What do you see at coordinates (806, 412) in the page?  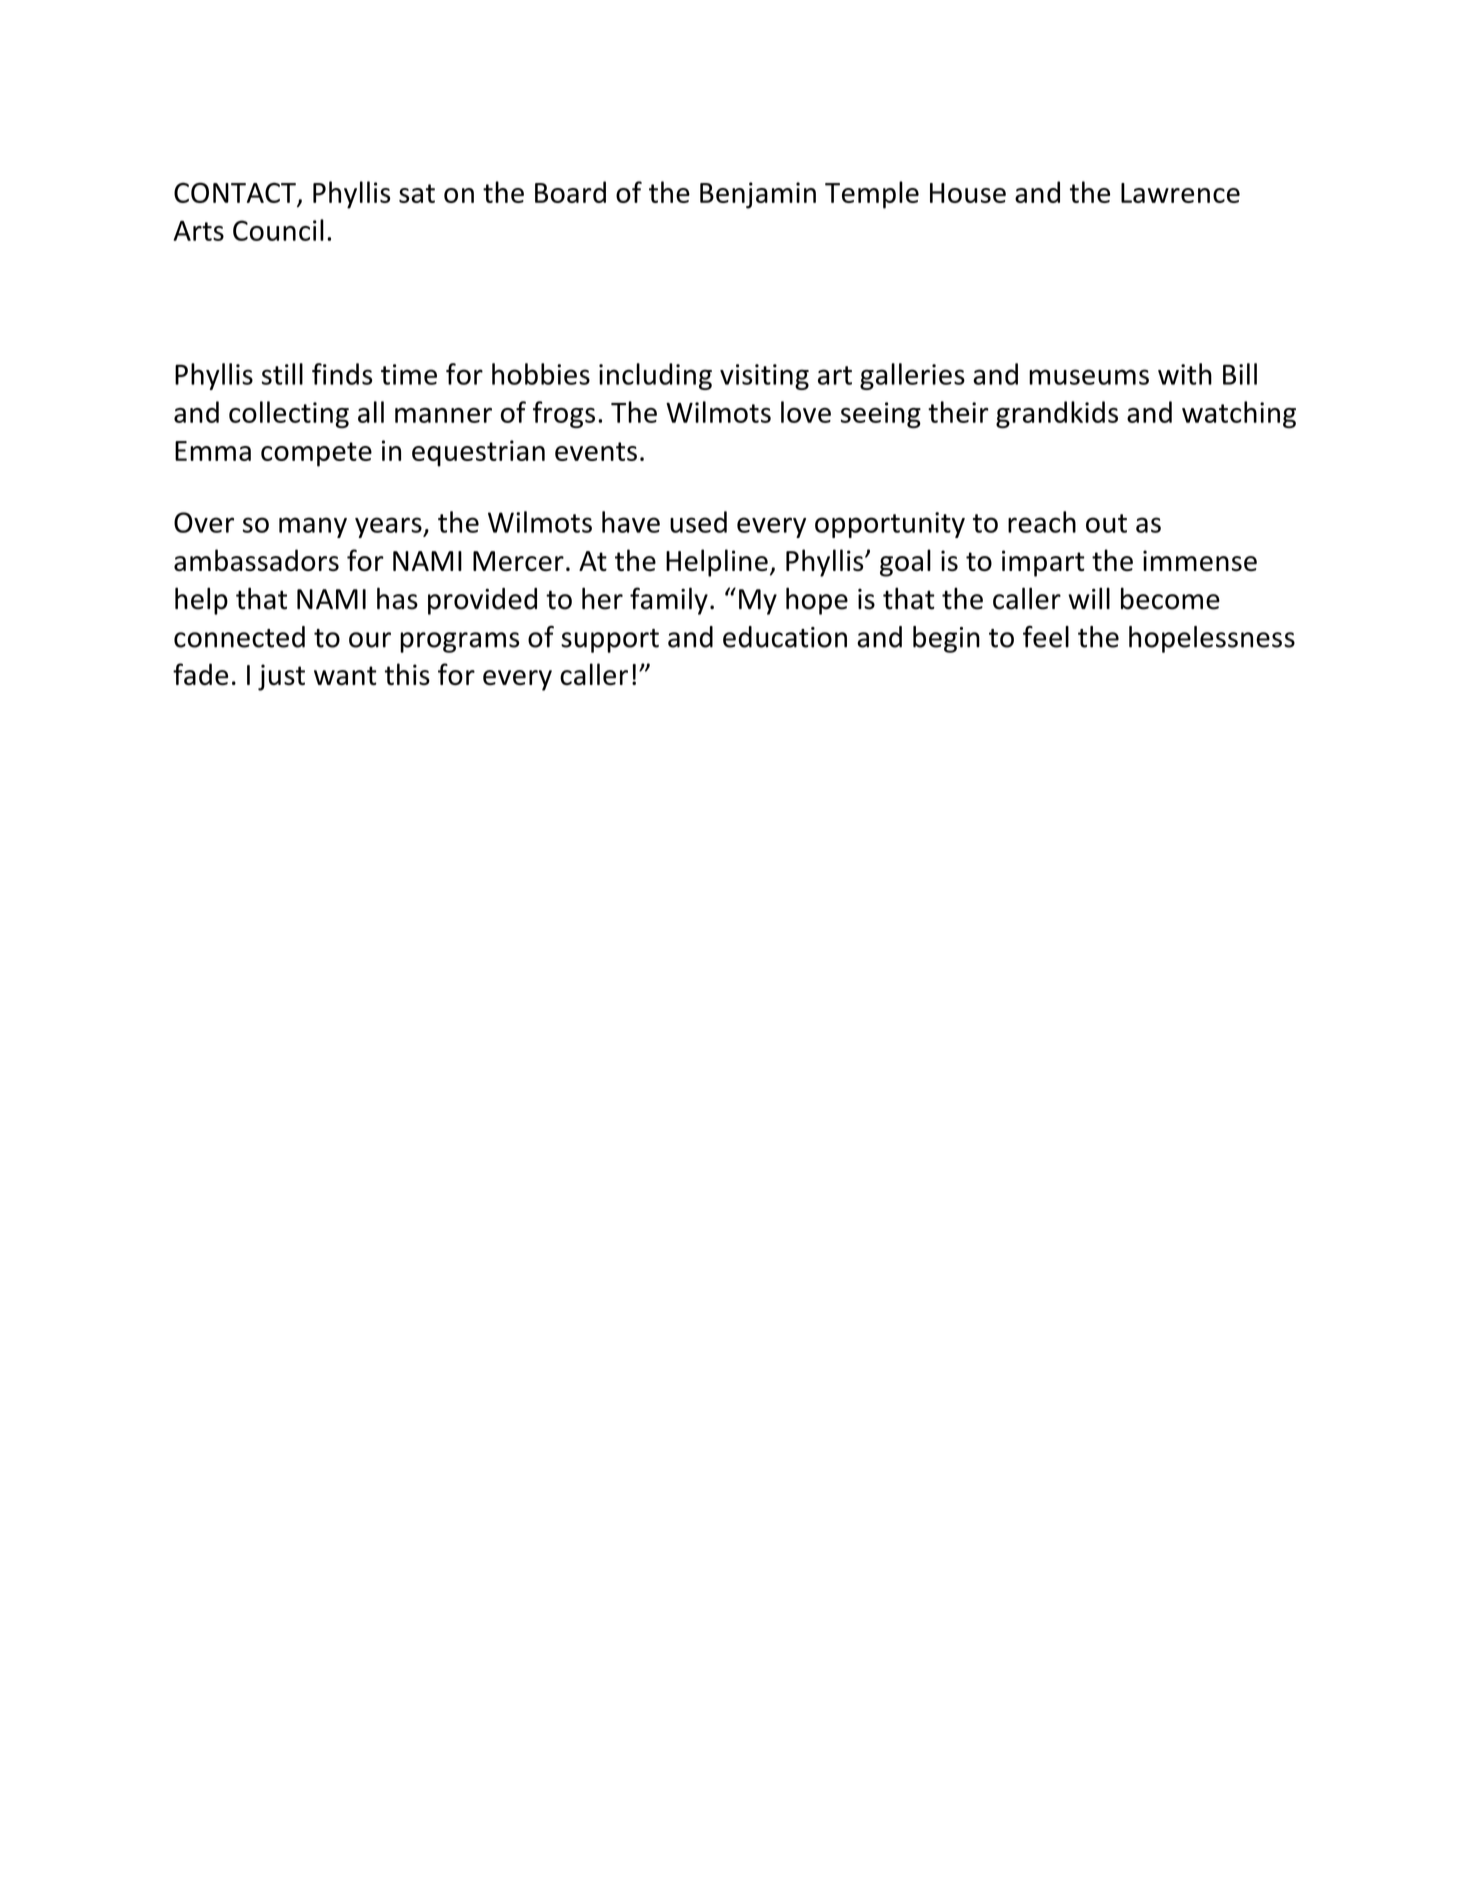 I see `love` at bounding box center [806, 412].
